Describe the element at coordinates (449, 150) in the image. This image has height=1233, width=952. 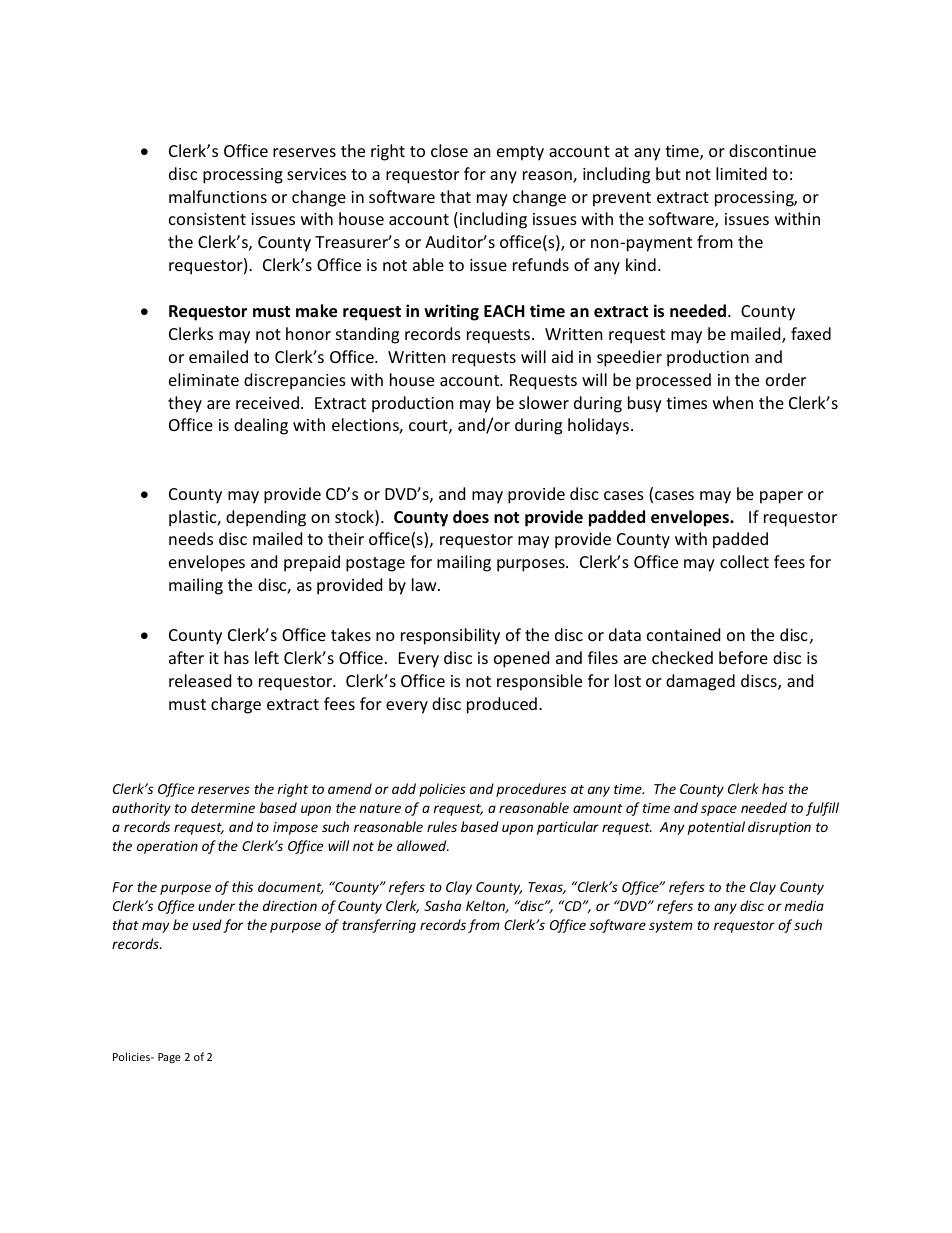
I see `close` at that location.
